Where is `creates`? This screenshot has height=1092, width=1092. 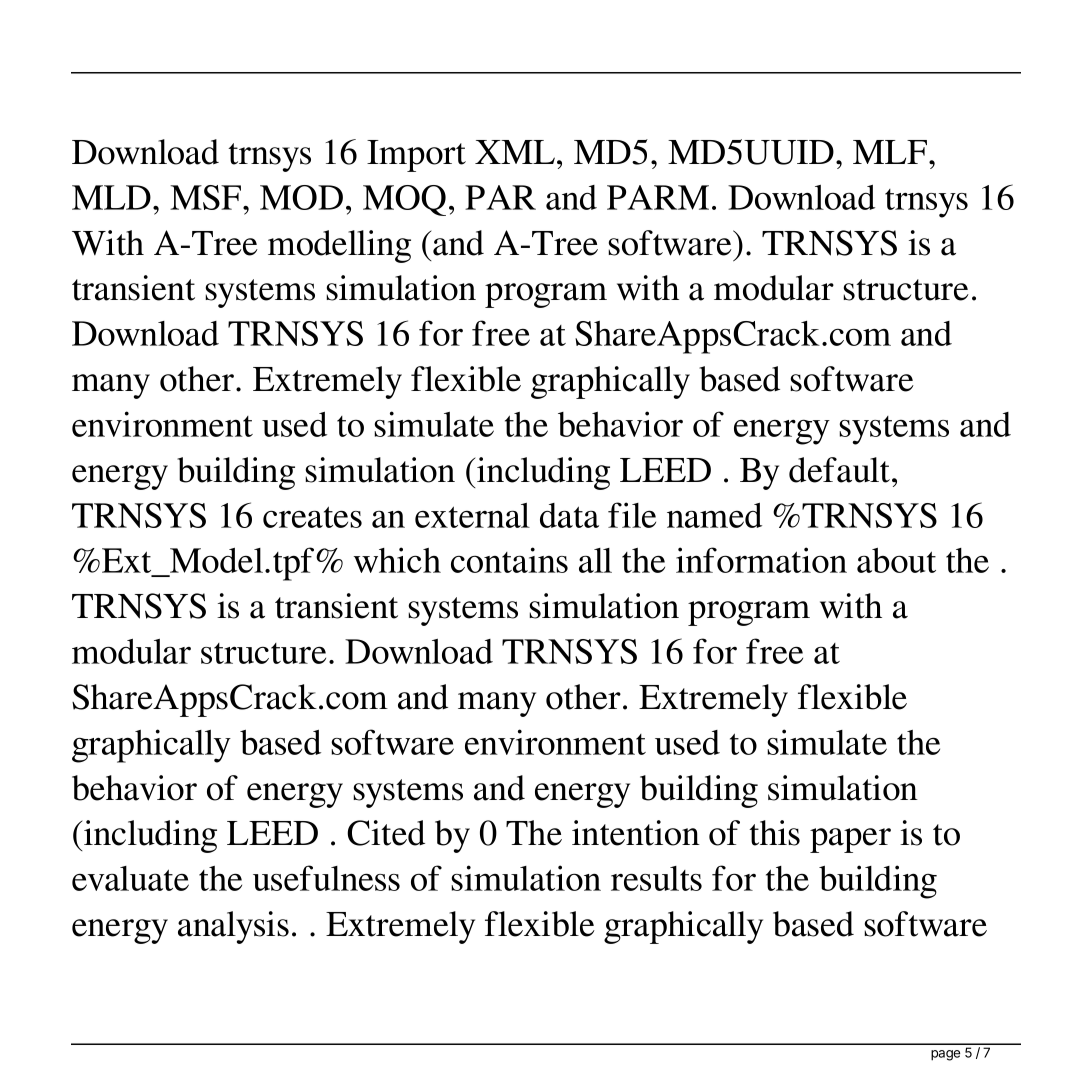 creates is located at coordinates (312, 517).
